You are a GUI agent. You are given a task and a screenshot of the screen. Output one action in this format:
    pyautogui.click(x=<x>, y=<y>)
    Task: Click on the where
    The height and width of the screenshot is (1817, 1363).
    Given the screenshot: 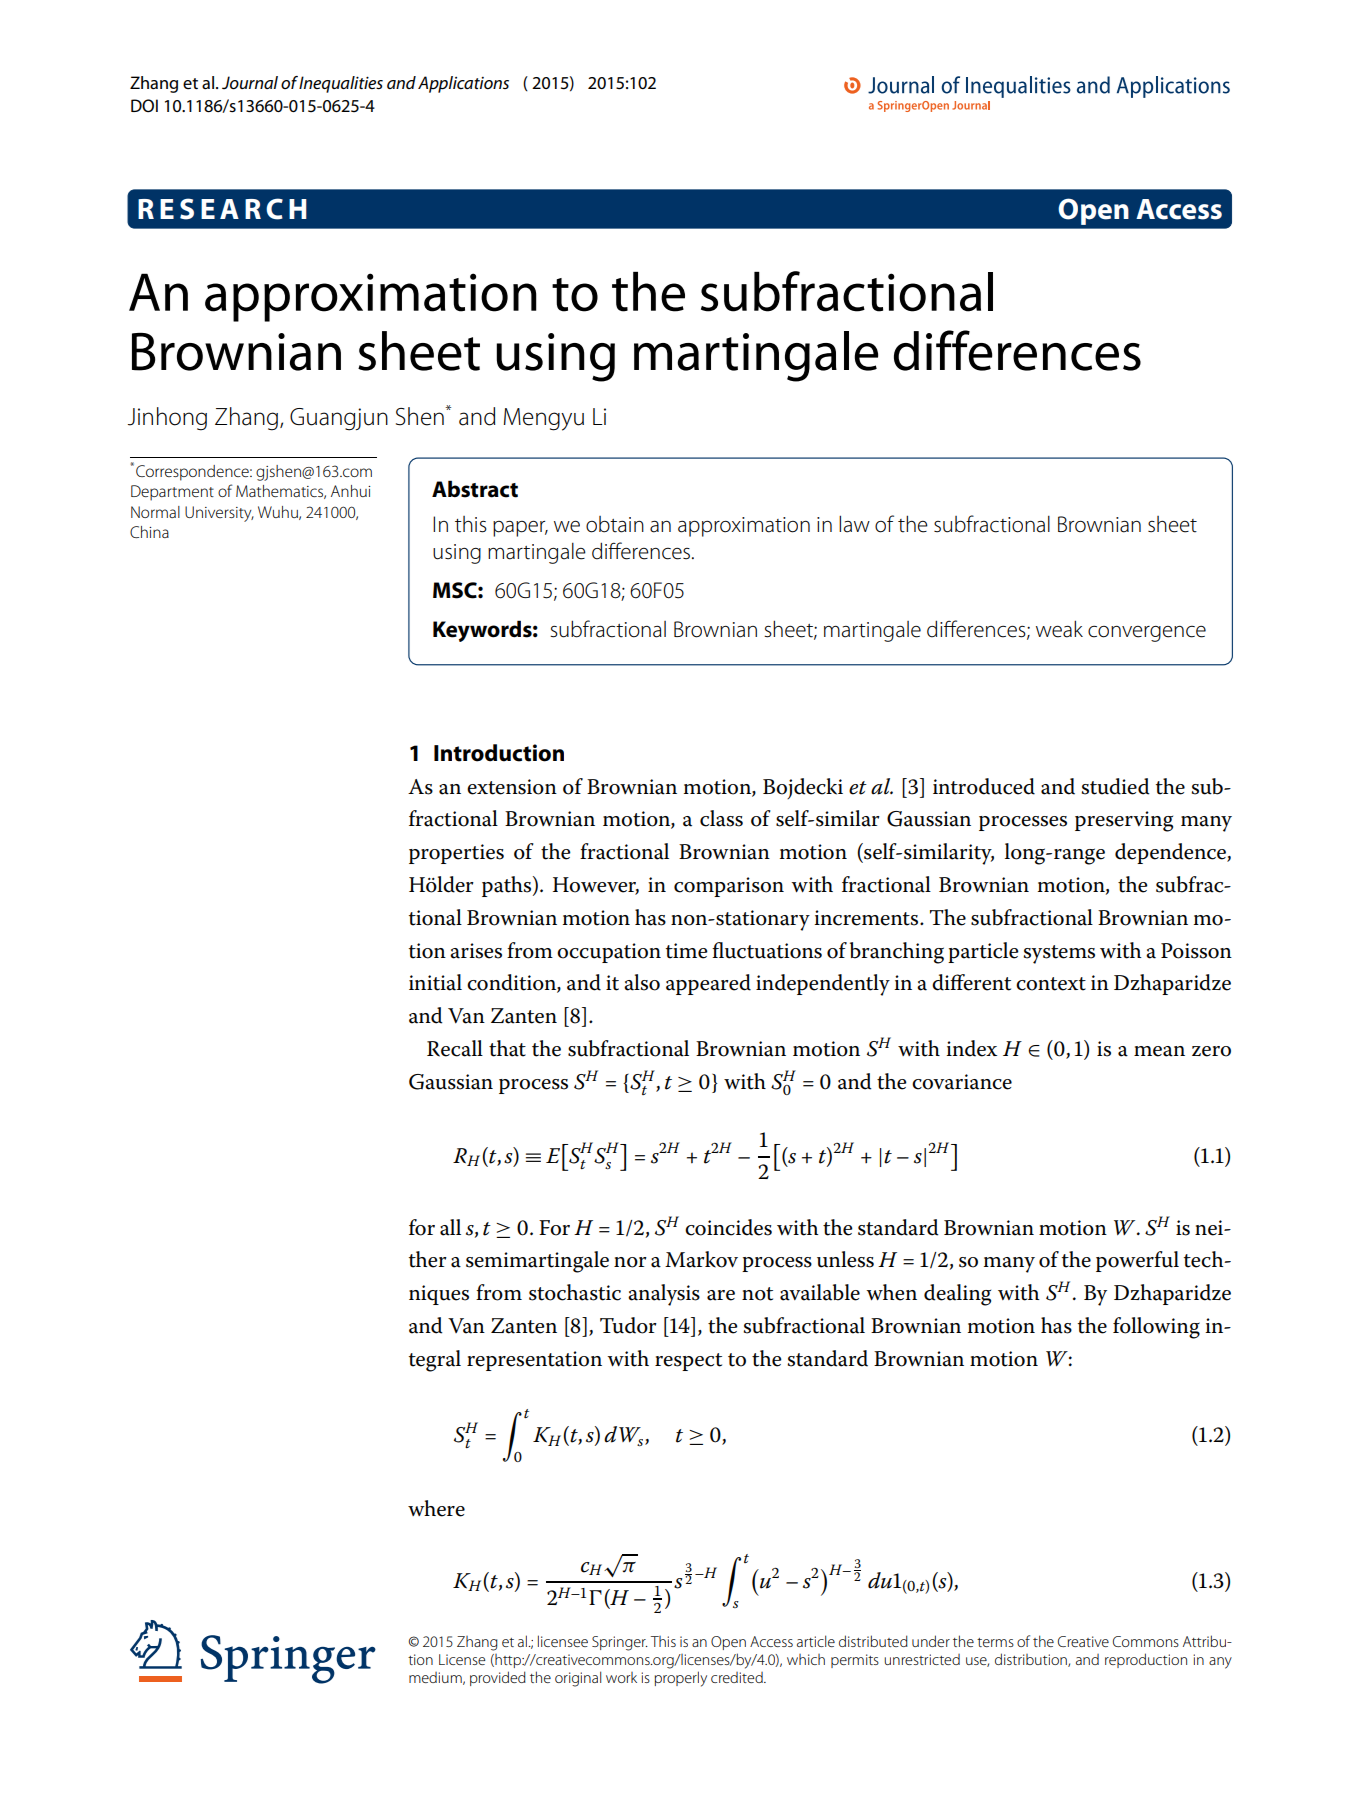 What is the action you would take?
    pyautogui.click(x=436, y=1508)
